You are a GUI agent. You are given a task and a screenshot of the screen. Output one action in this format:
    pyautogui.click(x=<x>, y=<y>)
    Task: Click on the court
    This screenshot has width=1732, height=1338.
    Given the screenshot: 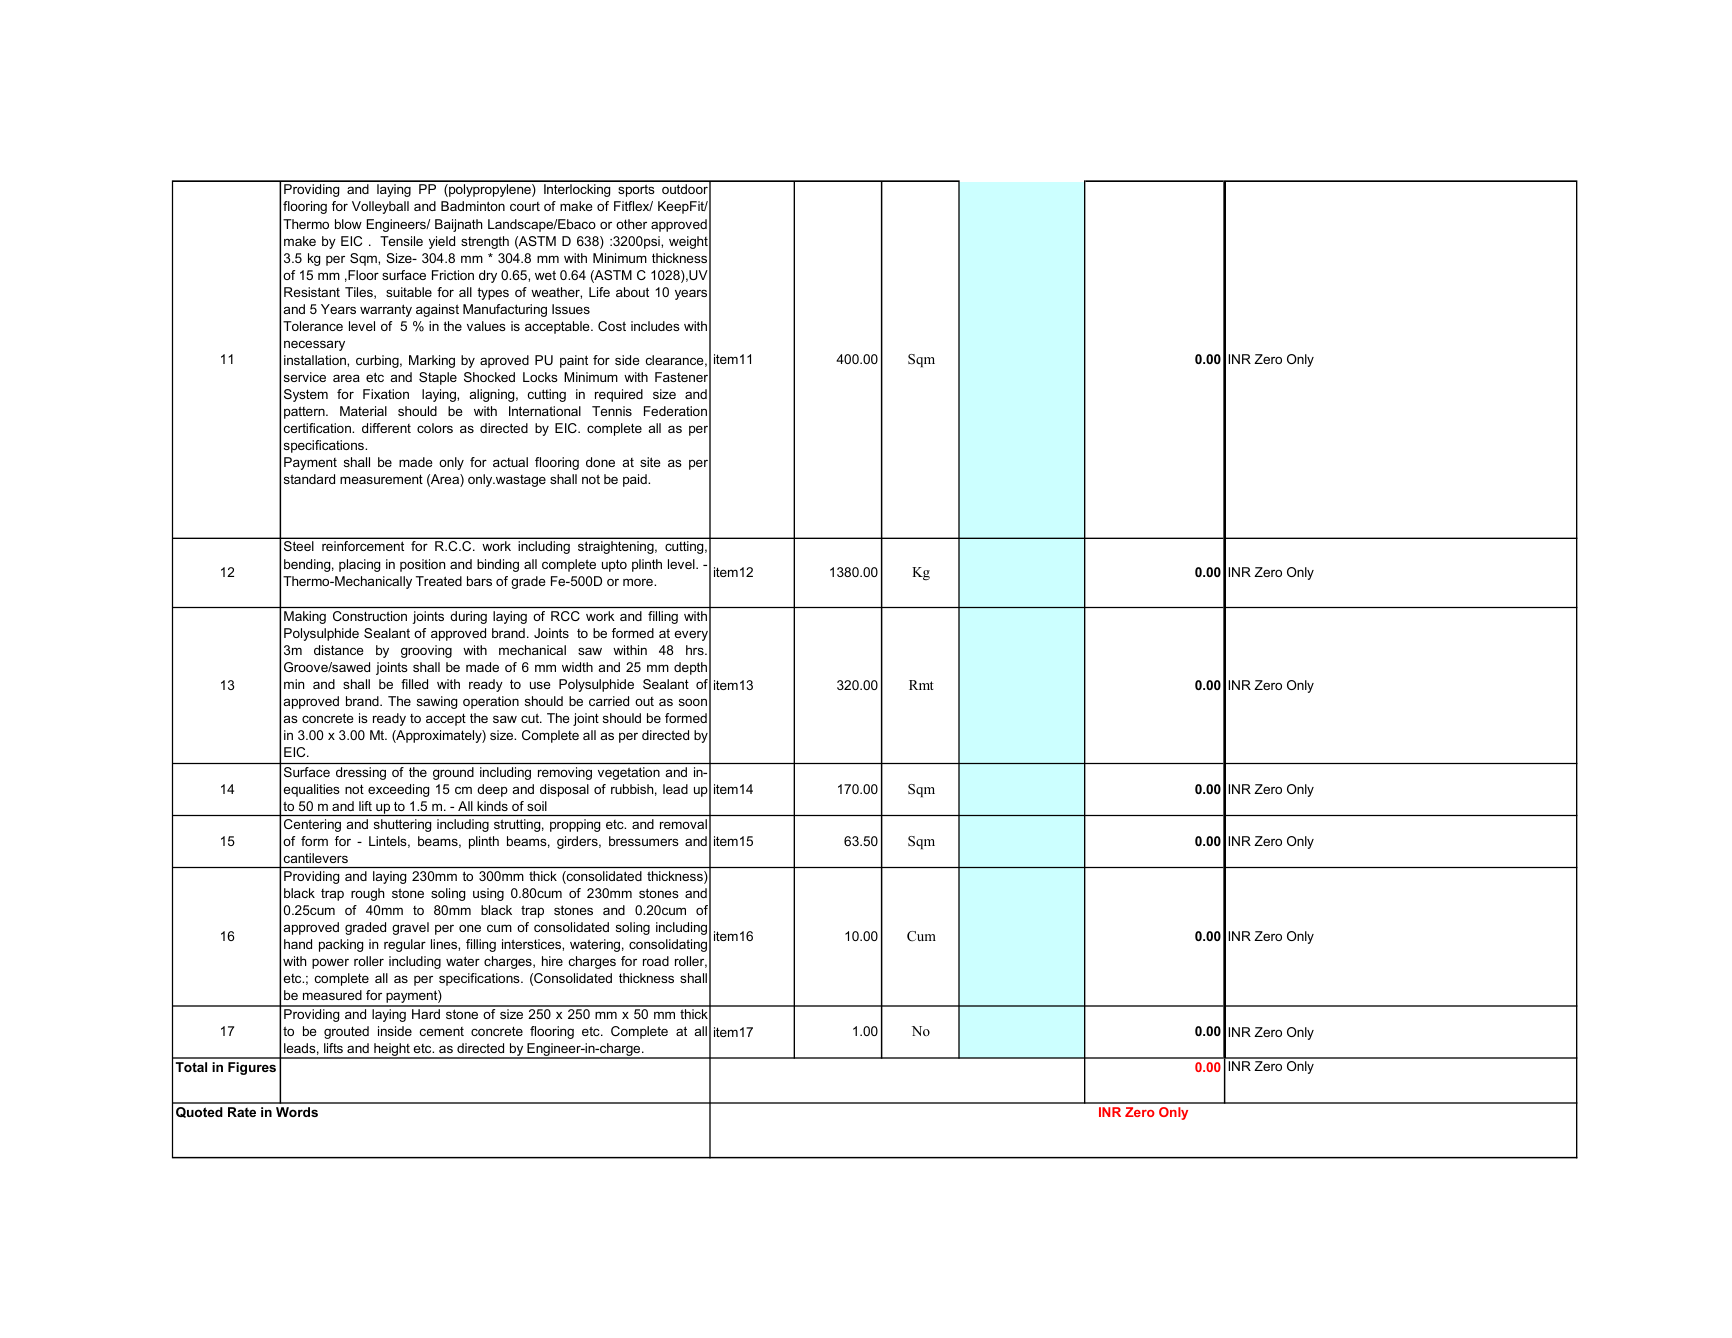 What is the action you would take?
    pyautogui.click(x=525, y=206)
